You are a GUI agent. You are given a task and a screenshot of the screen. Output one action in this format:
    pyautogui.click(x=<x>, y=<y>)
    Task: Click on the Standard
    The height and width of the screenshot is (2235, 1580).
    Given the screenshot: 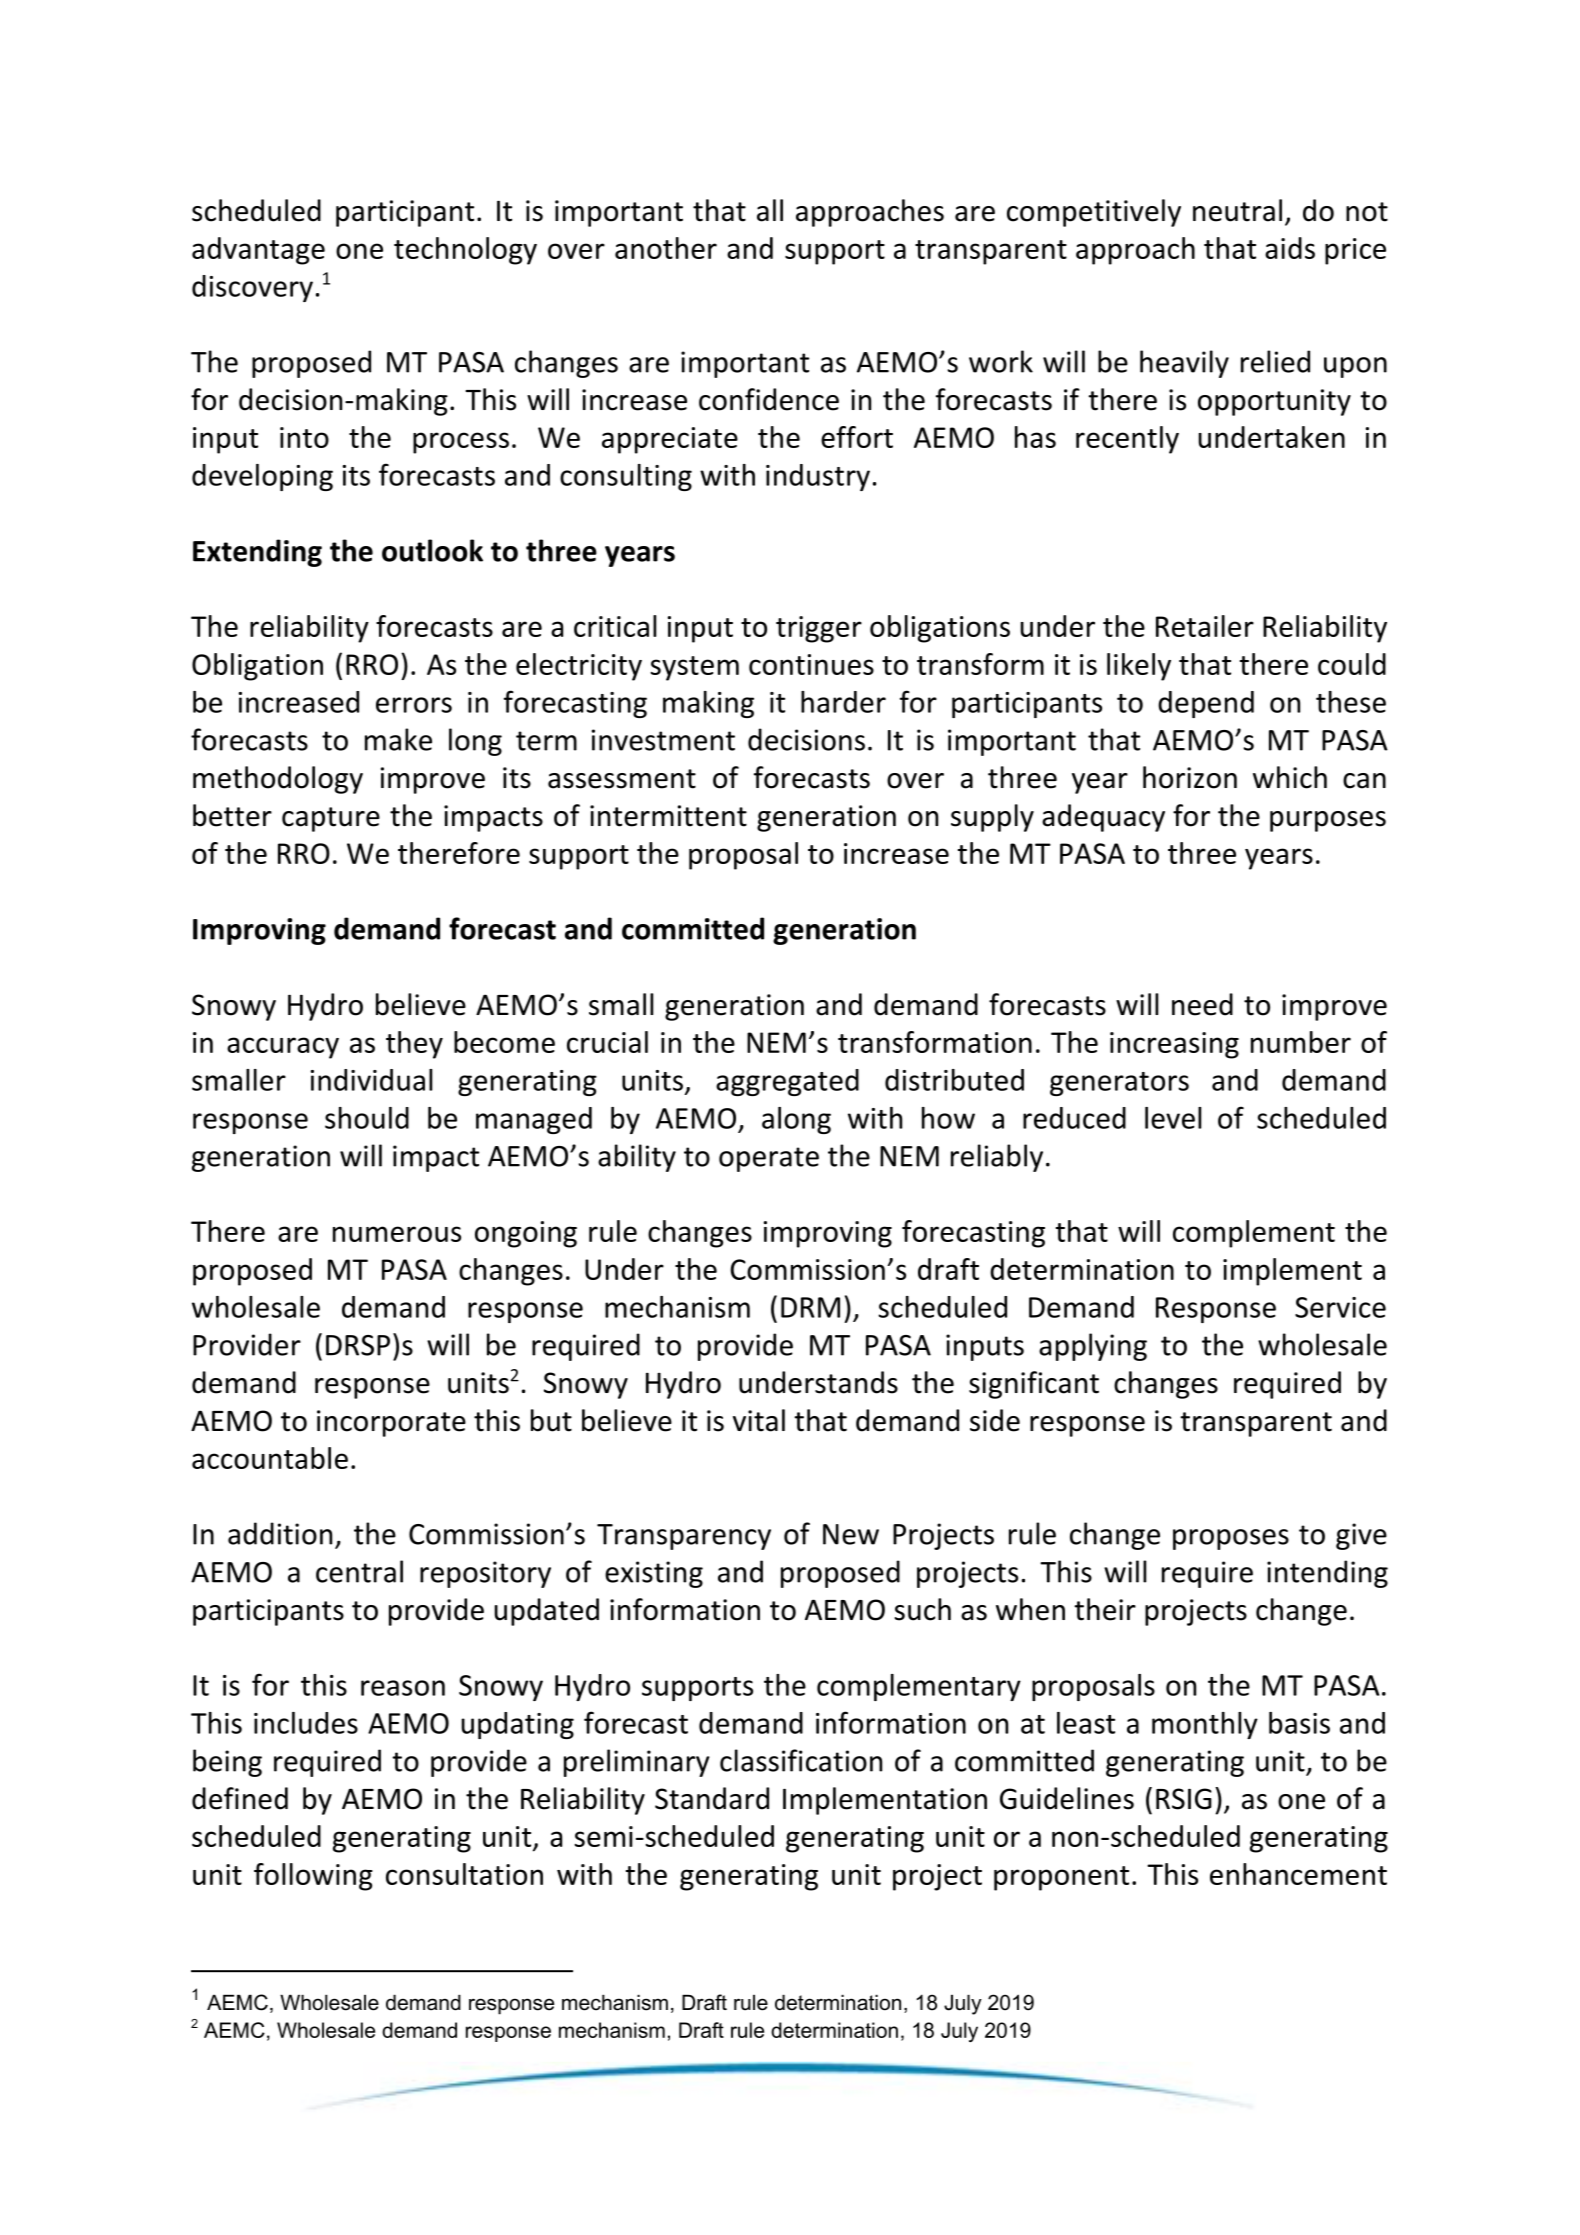 What is the action you would take?
    pyautogui.click(x=712, y=1798)
